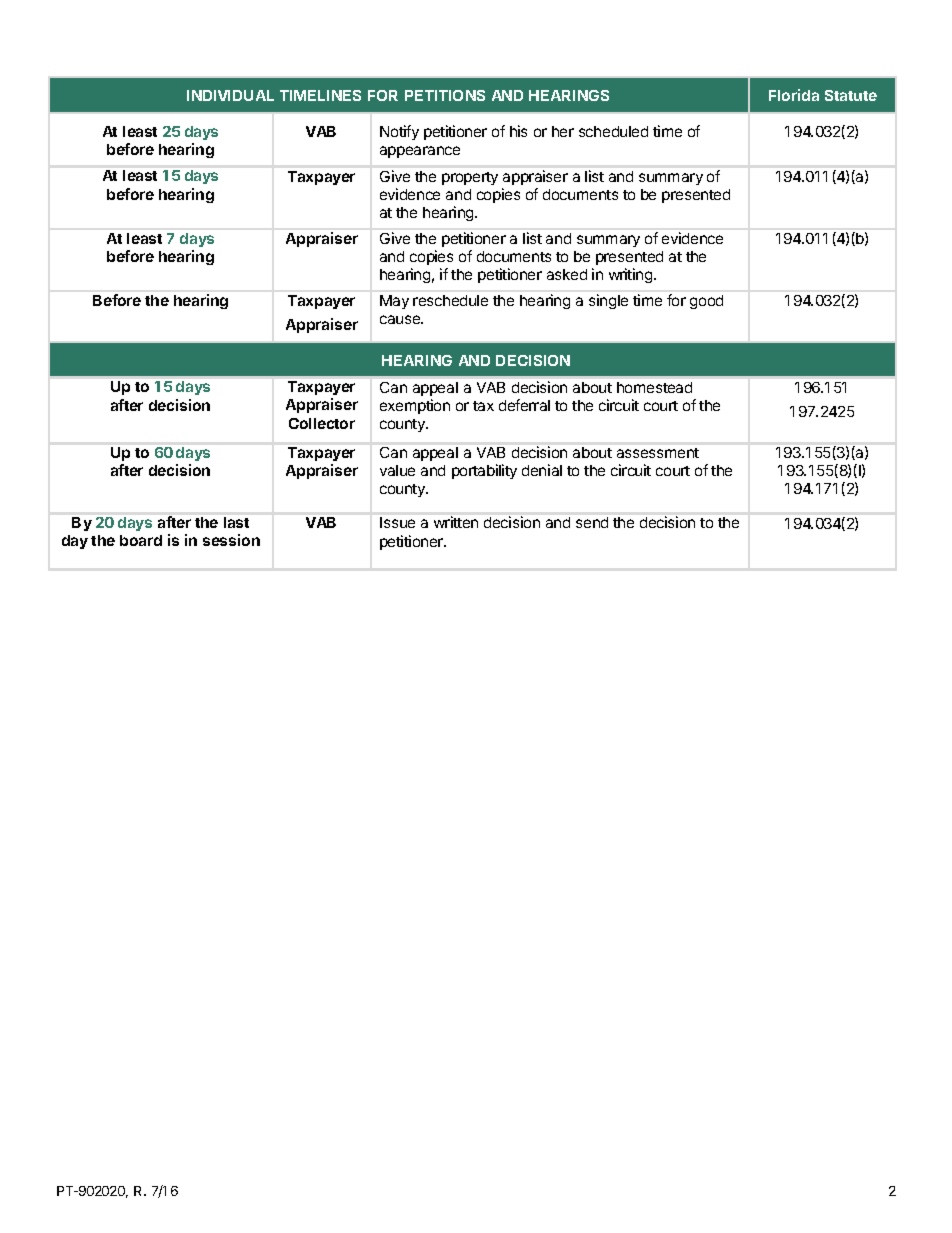 The height and width of the image is (1233, 952). What do you see at coordinates (794, 95) in the image?
I see `Florida` at bounding box center [794, 95].
